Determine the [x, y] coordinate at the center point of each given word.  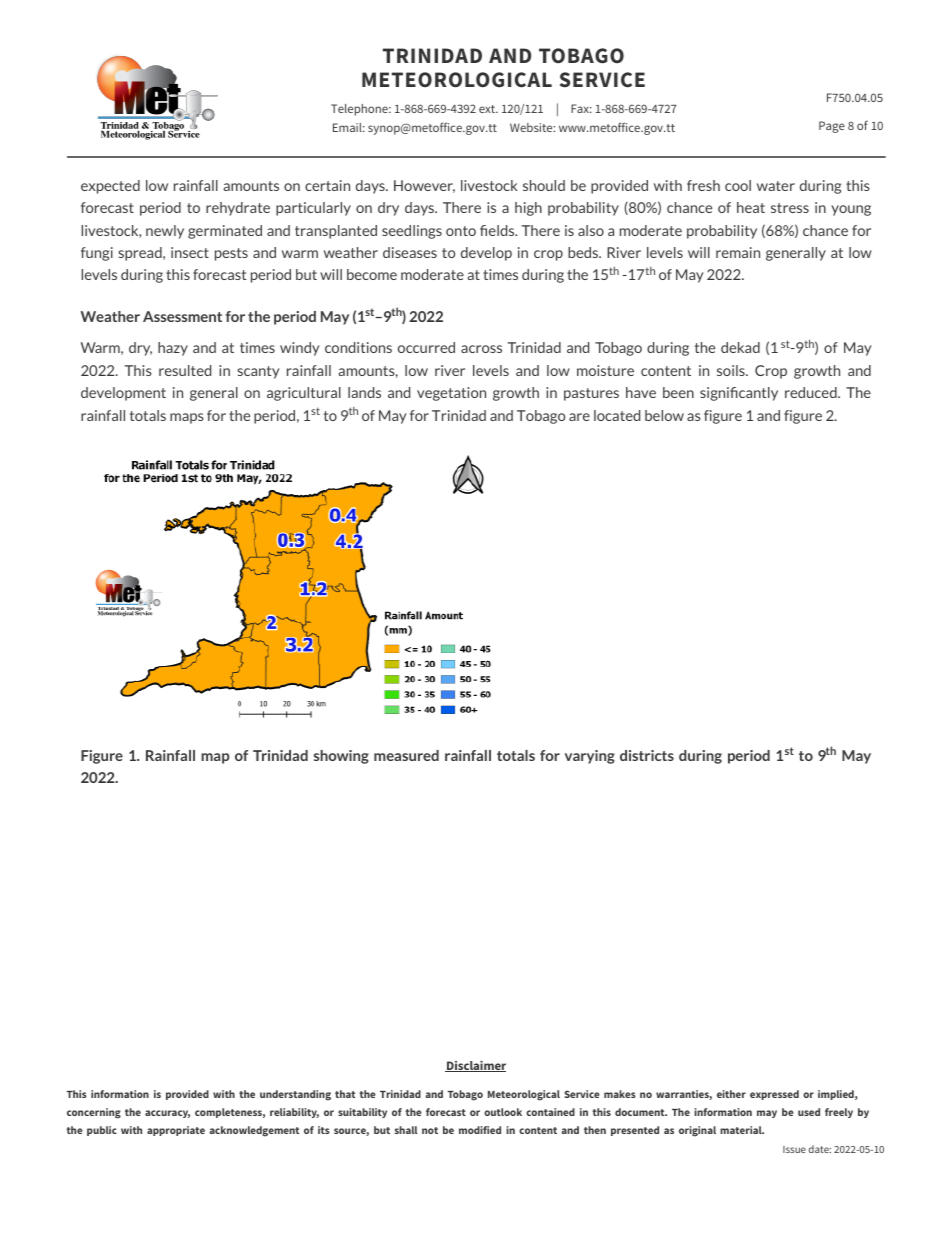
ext [488, 109]
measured [406, 755]
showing [341, 757]
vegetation [451, 394]
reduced [812, 392]
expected [110, 187]
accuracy [167, 1114]
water [776, 186]
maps [187, 418]
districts [647, 755]
